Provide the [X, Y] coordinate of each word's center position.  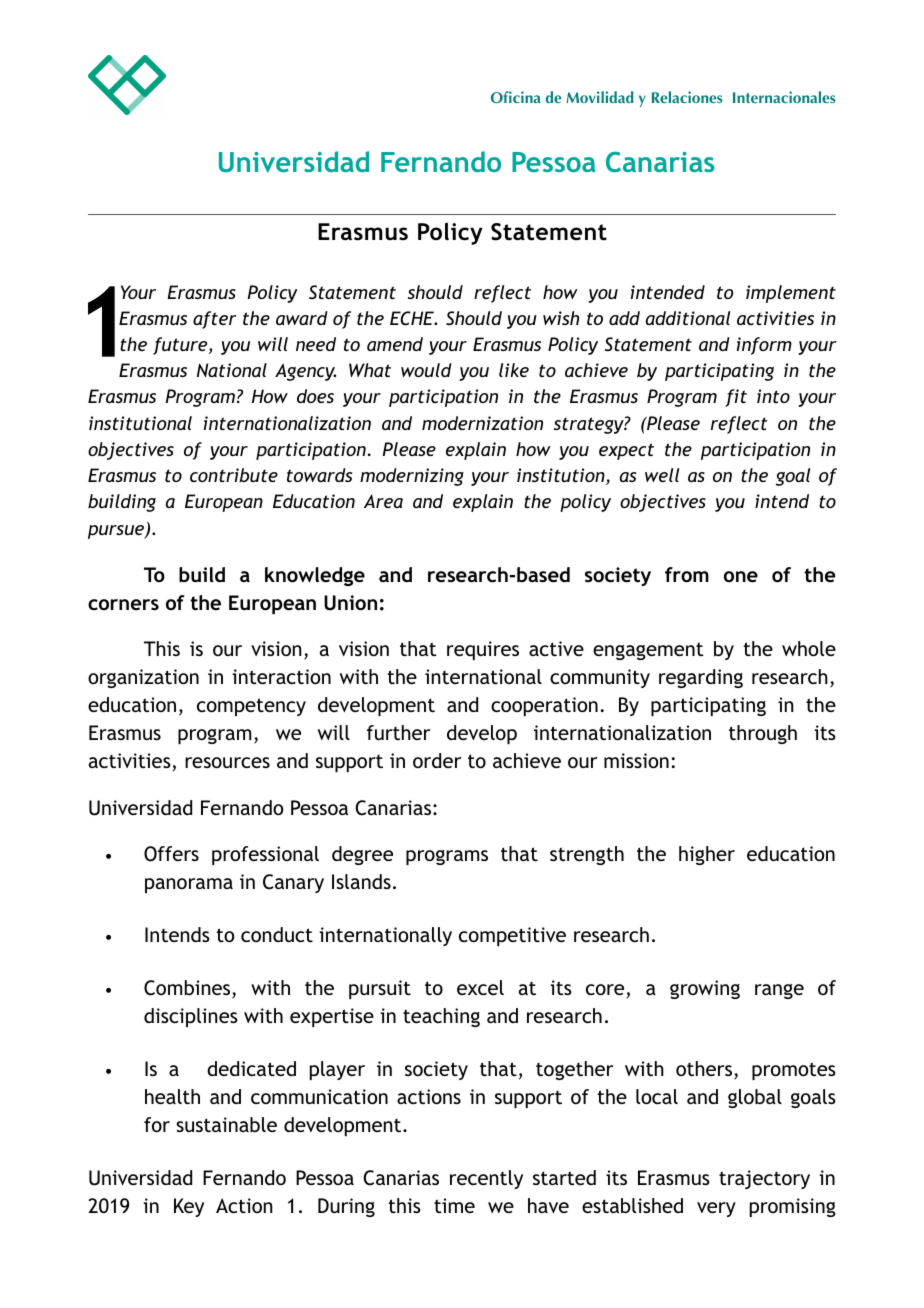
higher [707, 855]
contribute [234, 475]
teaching [441, 1017]
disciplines [191, 1017]
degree [362, 855]
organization [143, 678]
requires [483, 650]
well [662, 475]
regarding [701, 678]
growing [705, 989]
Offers [171, 854]
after [215, 320]
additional [688, 318]
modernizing [412, 477]
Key [189, 1207]
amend [395, 344]
